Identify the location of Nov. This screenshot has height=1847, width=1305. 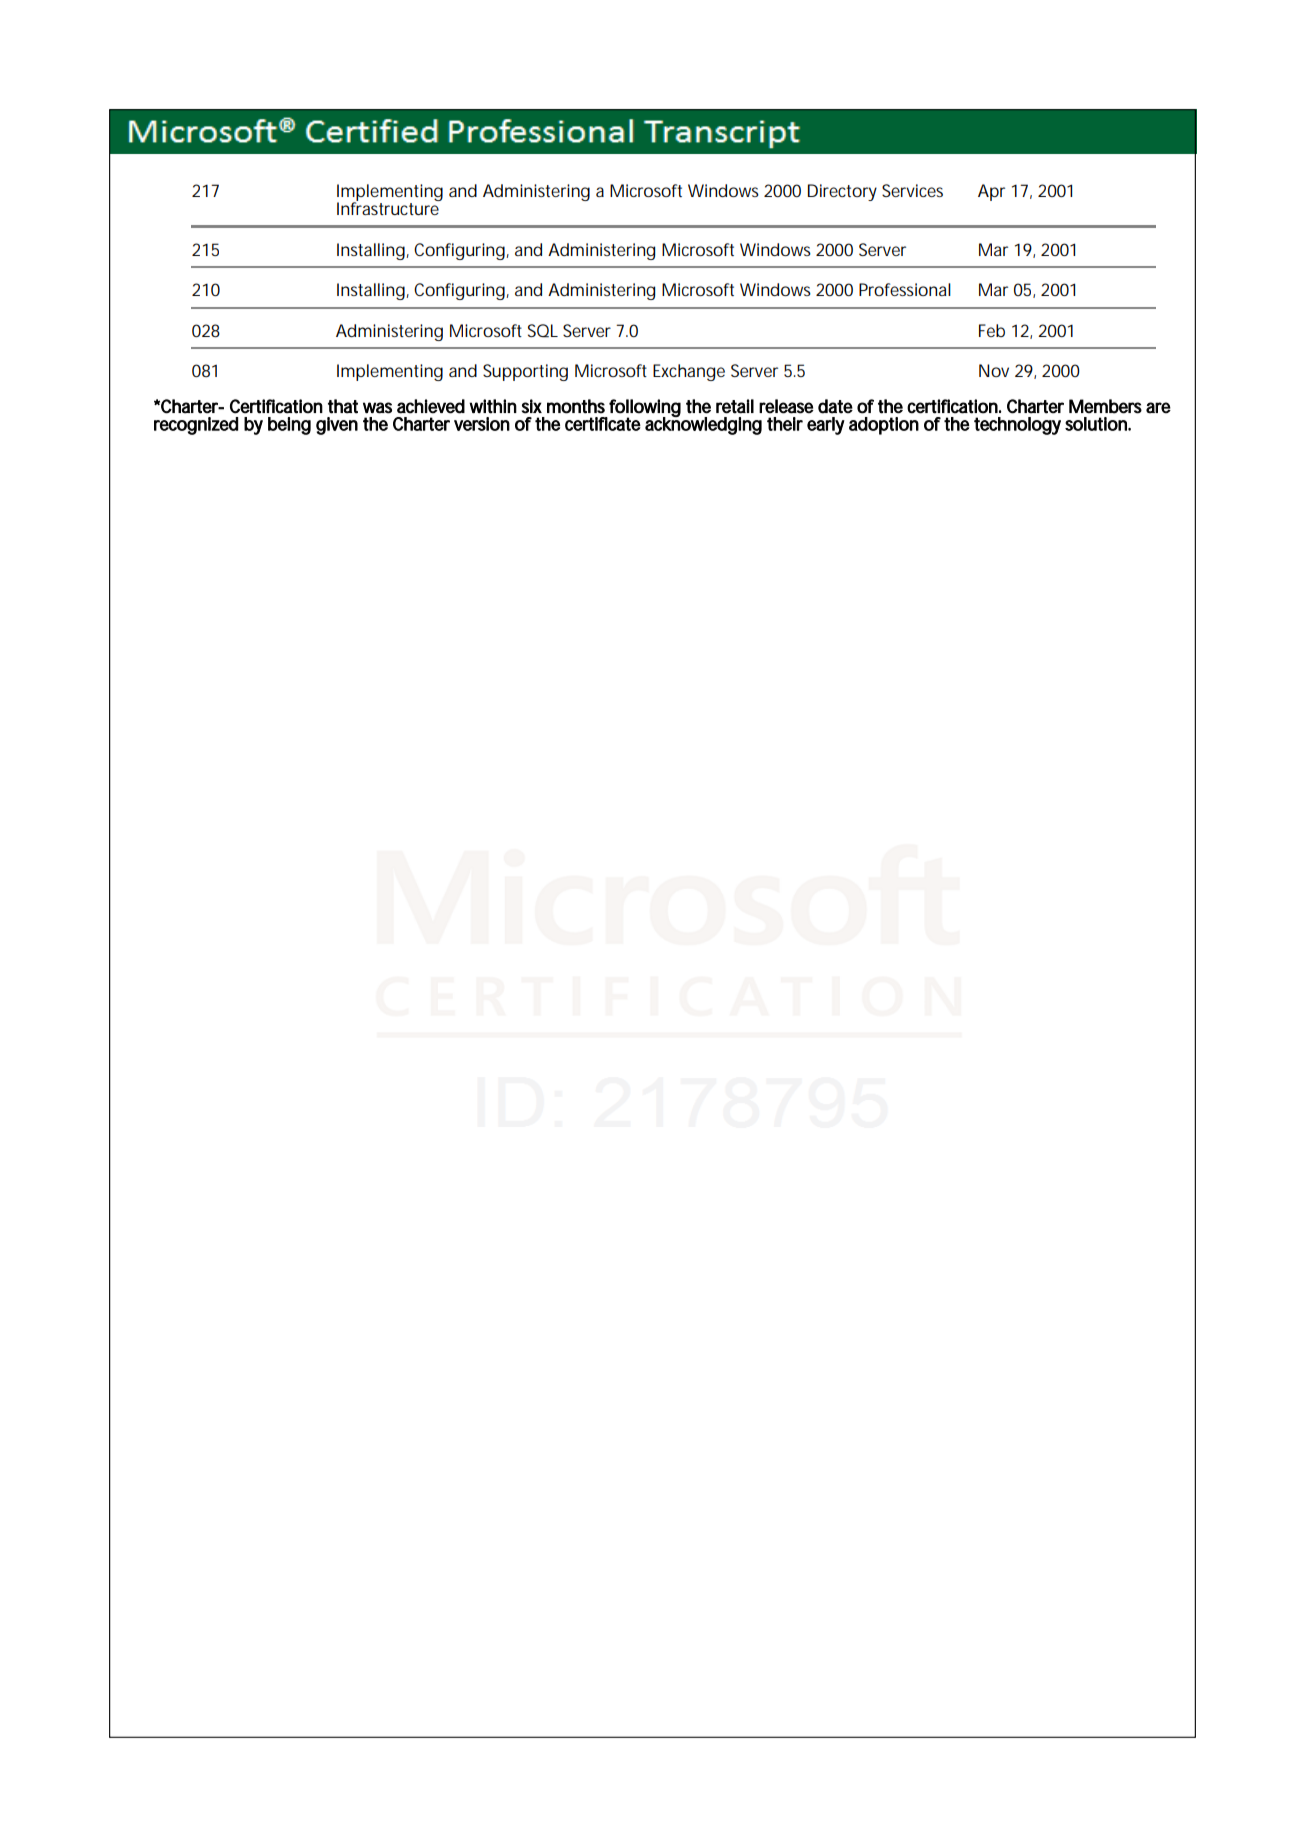
(994, 370).
